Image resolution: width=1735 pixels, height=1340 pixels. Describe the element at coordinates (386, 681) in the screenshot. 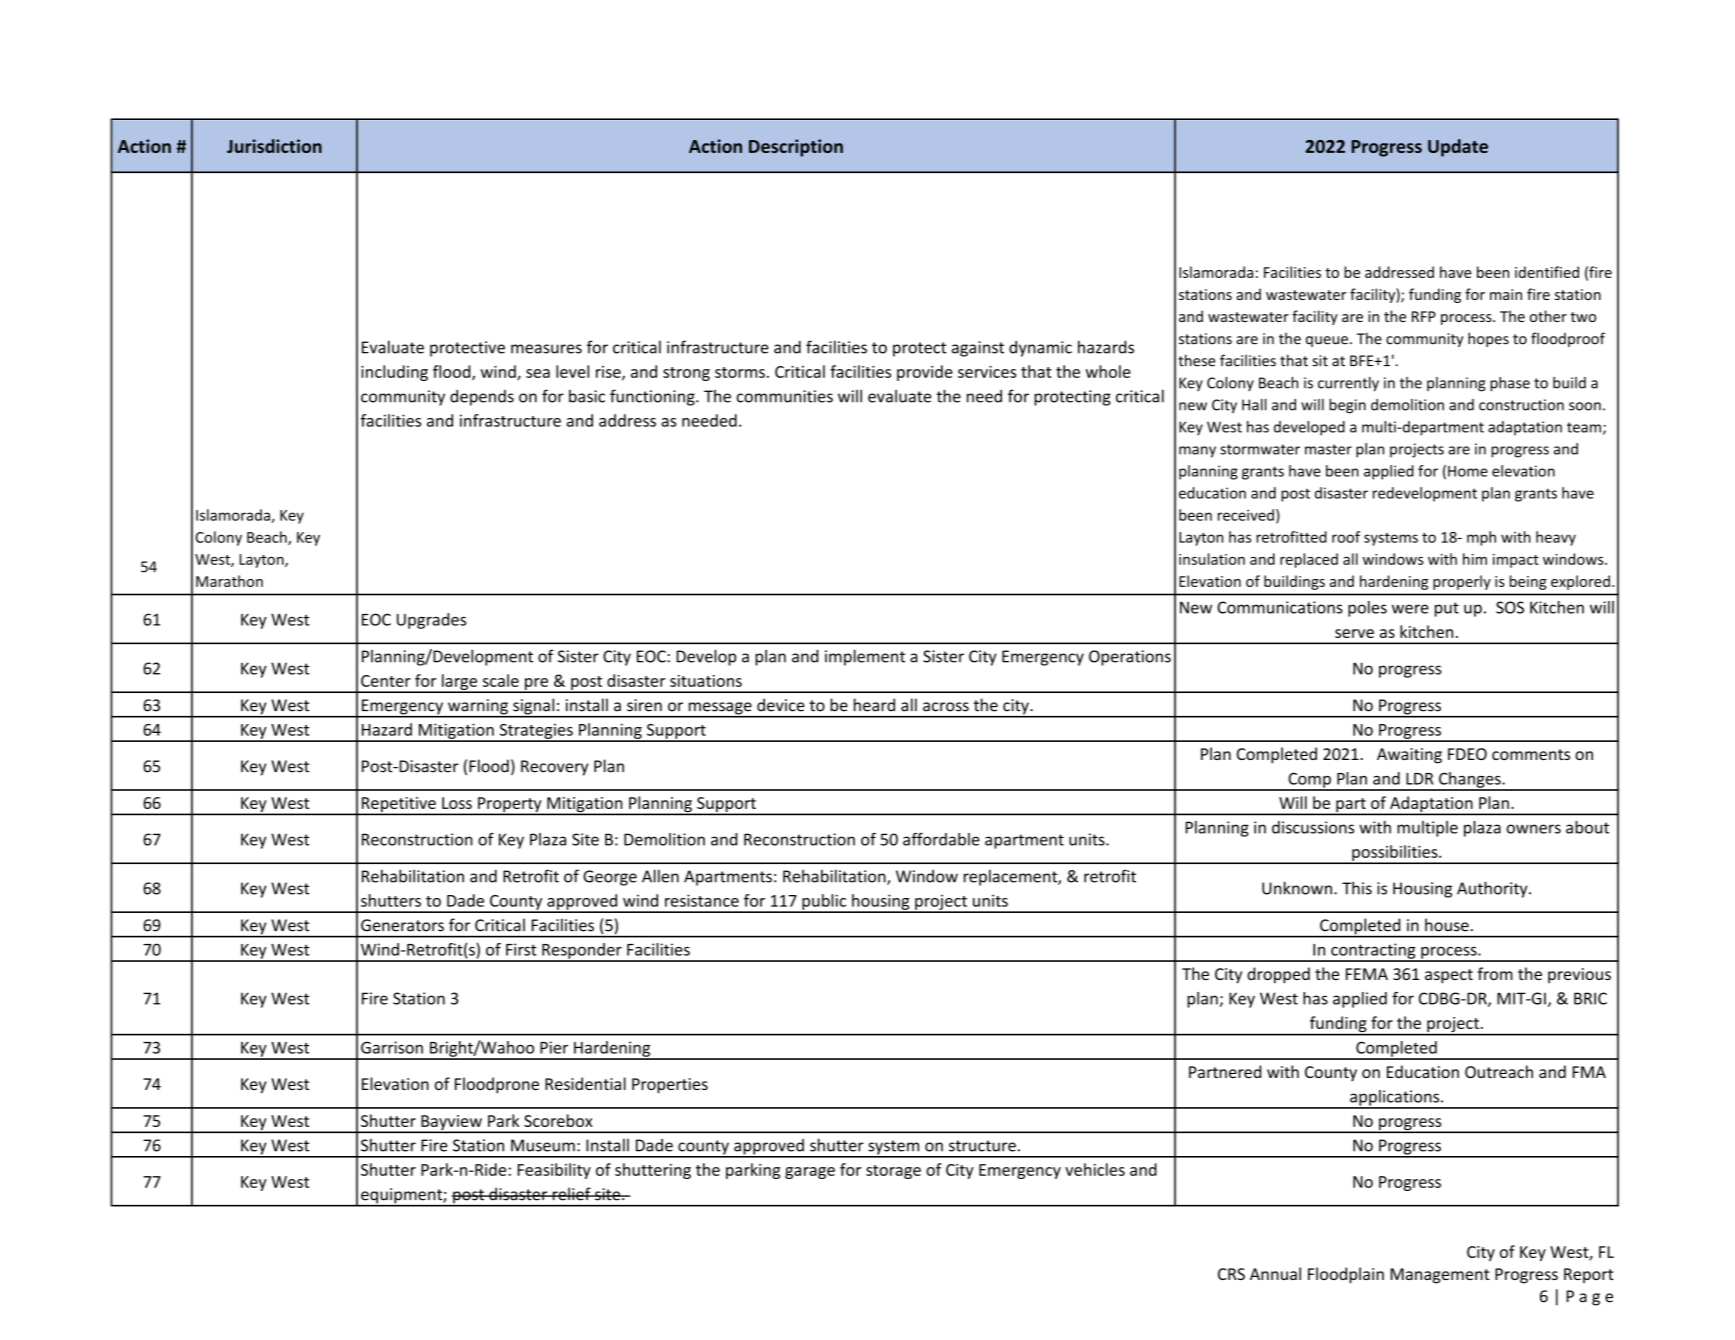

I see `Center` at that location.
